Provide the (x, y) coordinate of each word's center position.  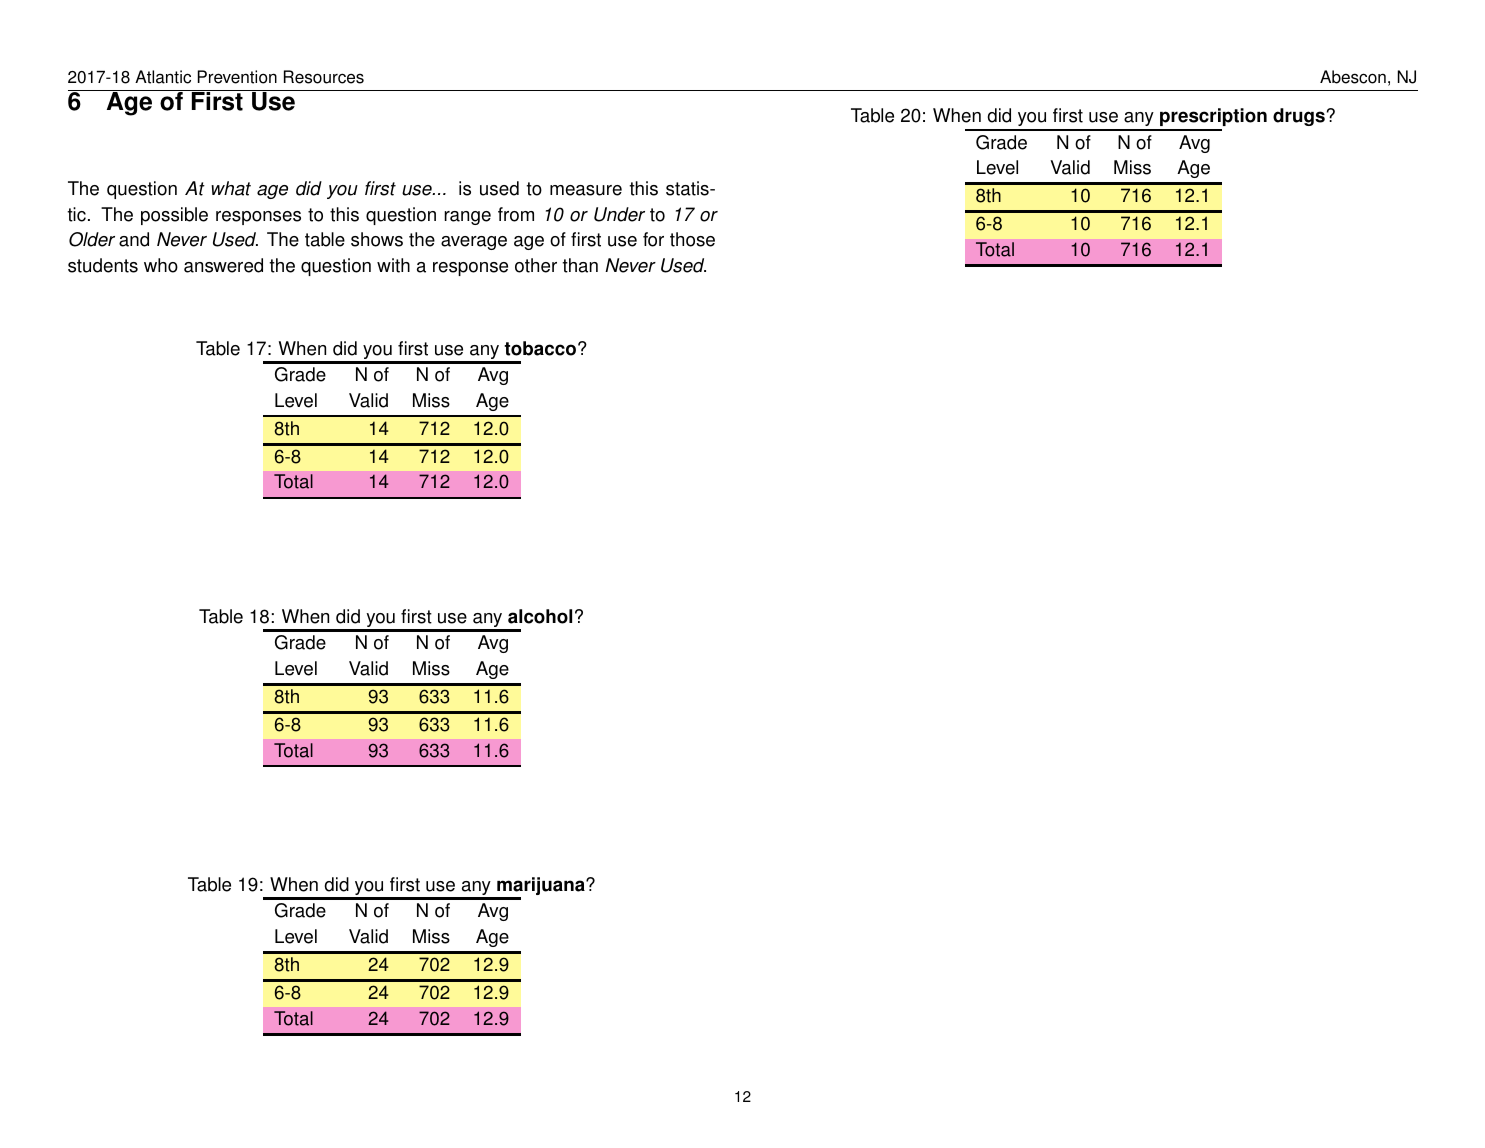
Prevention (237, 77)
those (692, 239)
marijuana (541, 887)
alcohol (540, 616)
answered (223, 265)
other (536, 265)
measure (586, 190)
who (161, 265)
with (393, 265)
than (580, 265)
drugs (1299, 117)
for (653, 239)
